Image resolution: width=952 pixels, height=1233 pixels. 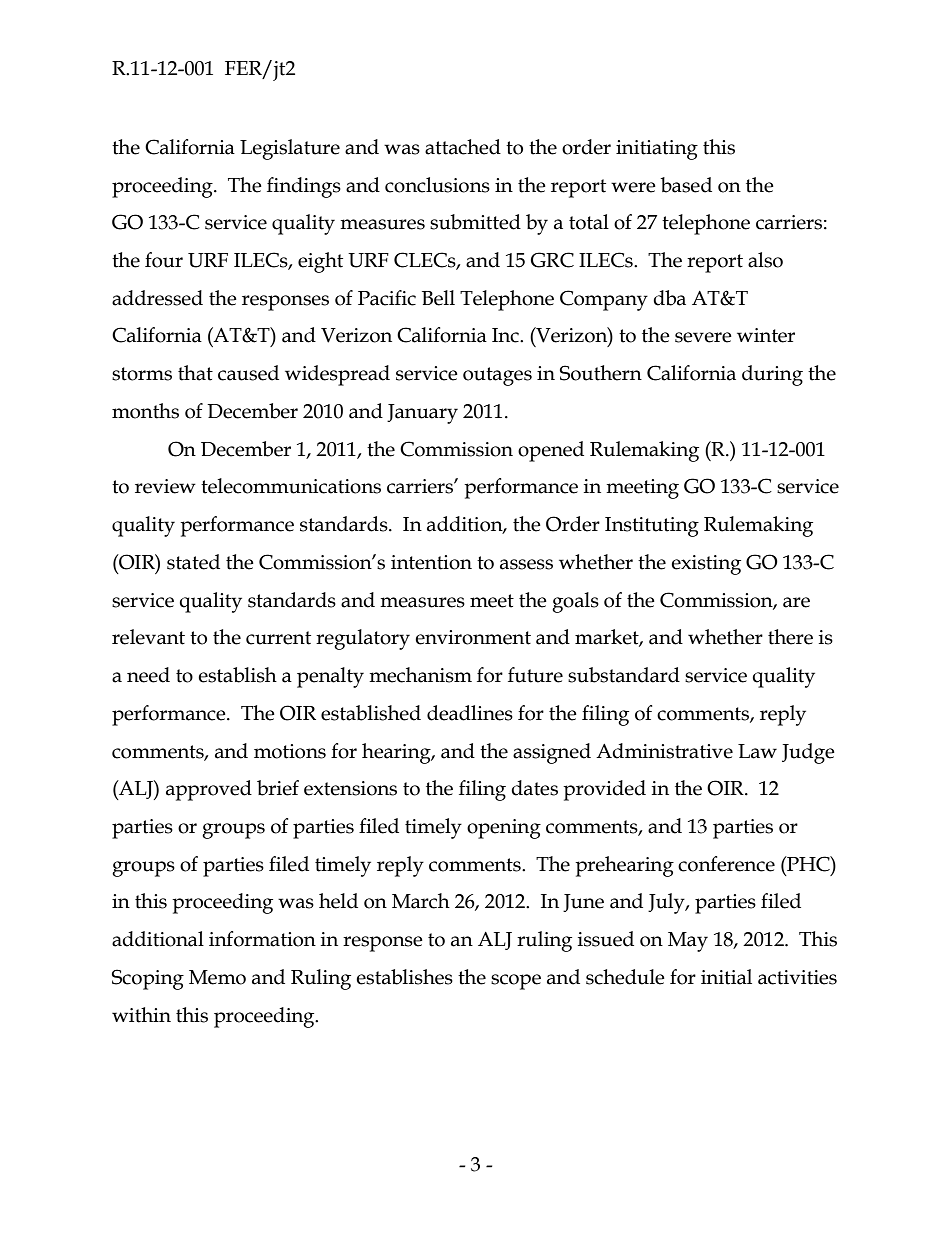 What do you see at coordinates (290, 149) in the screenshot?
I see `Legislature` at bounding box center [290, 149].
